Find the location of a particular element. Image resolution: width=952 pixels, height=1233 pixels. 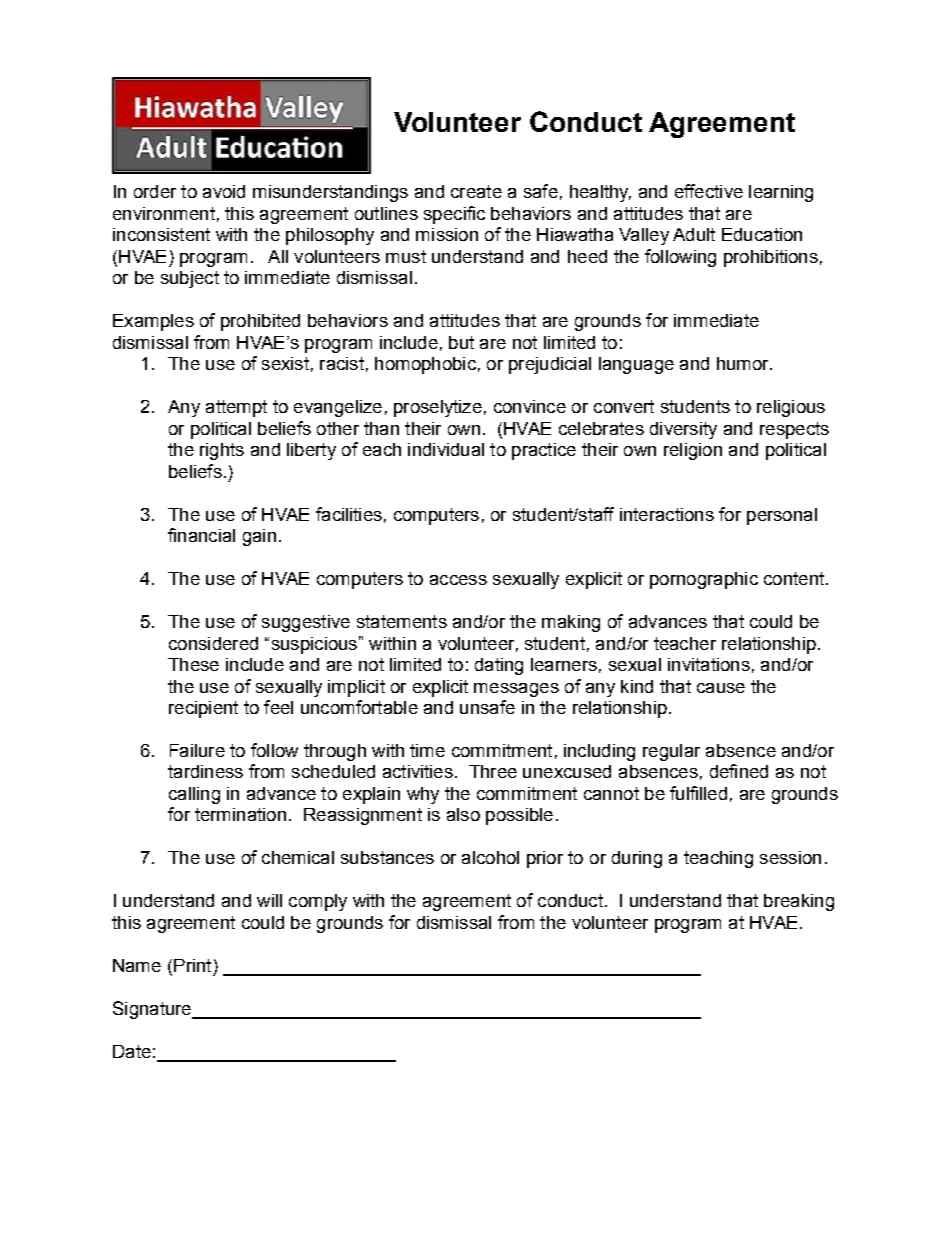

messages is located at coordinates (516, 690).
